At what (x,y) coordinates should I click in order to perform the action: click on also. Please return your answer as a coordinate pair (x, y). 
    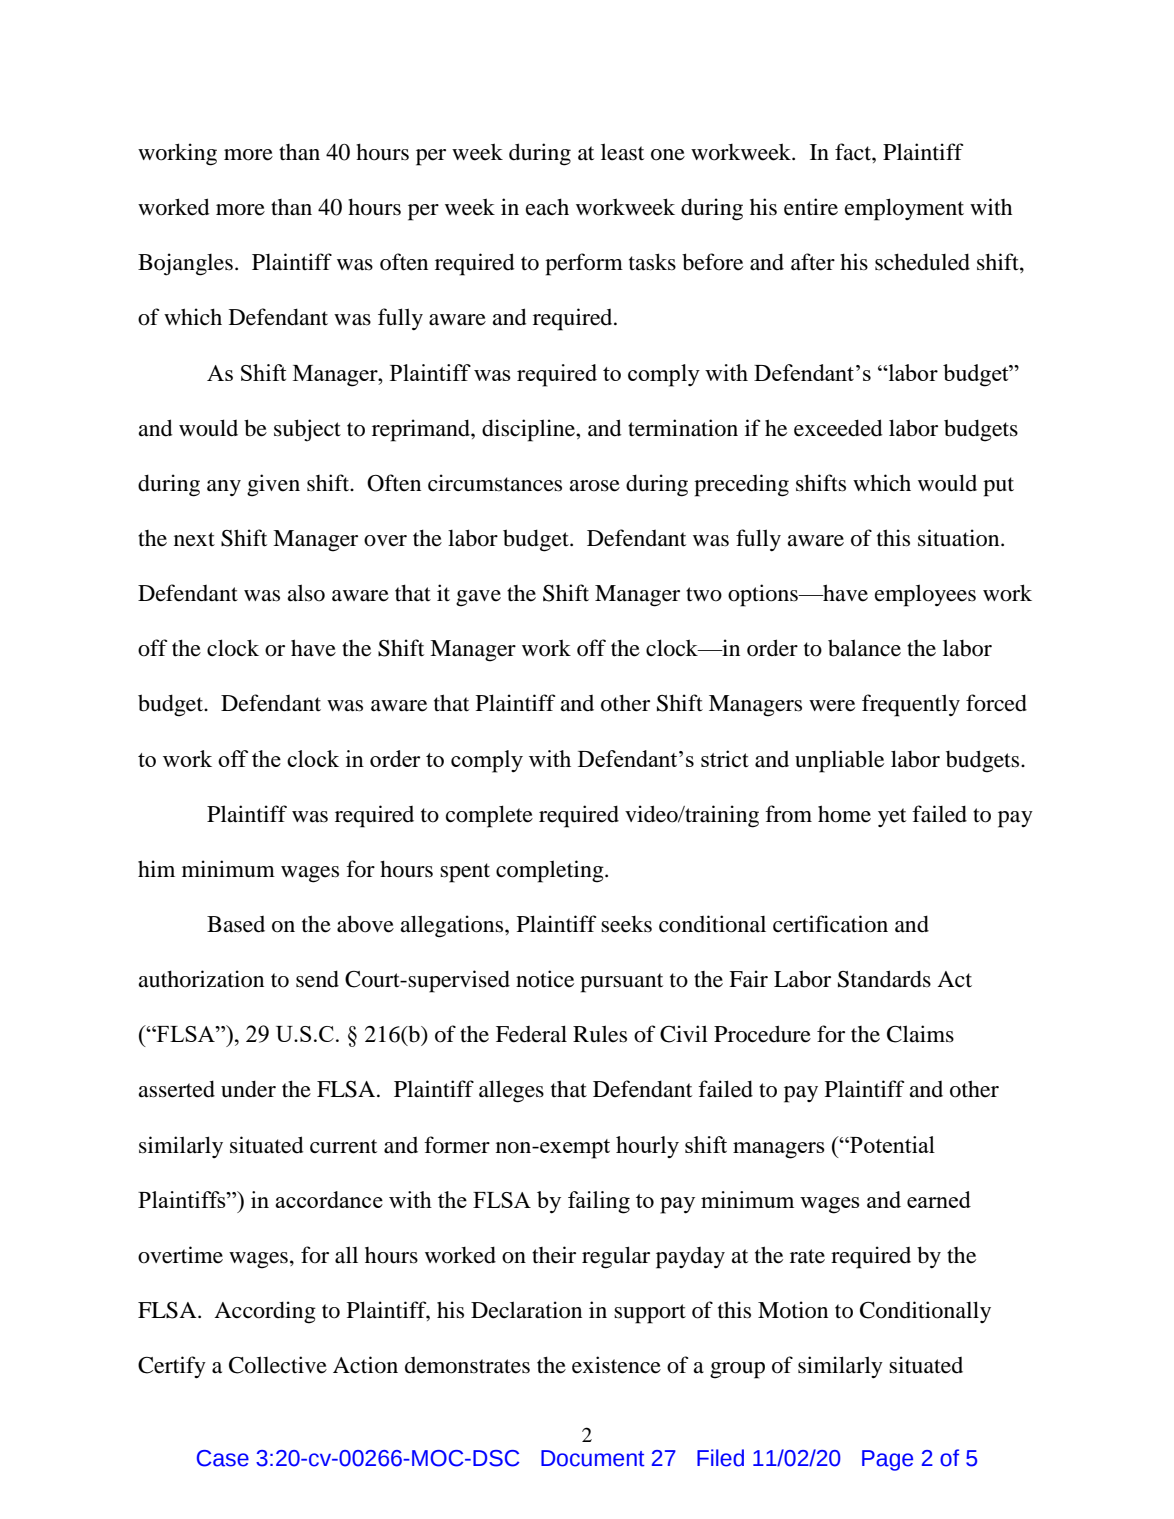
    Looking at the image, I should click on (306, 593).
